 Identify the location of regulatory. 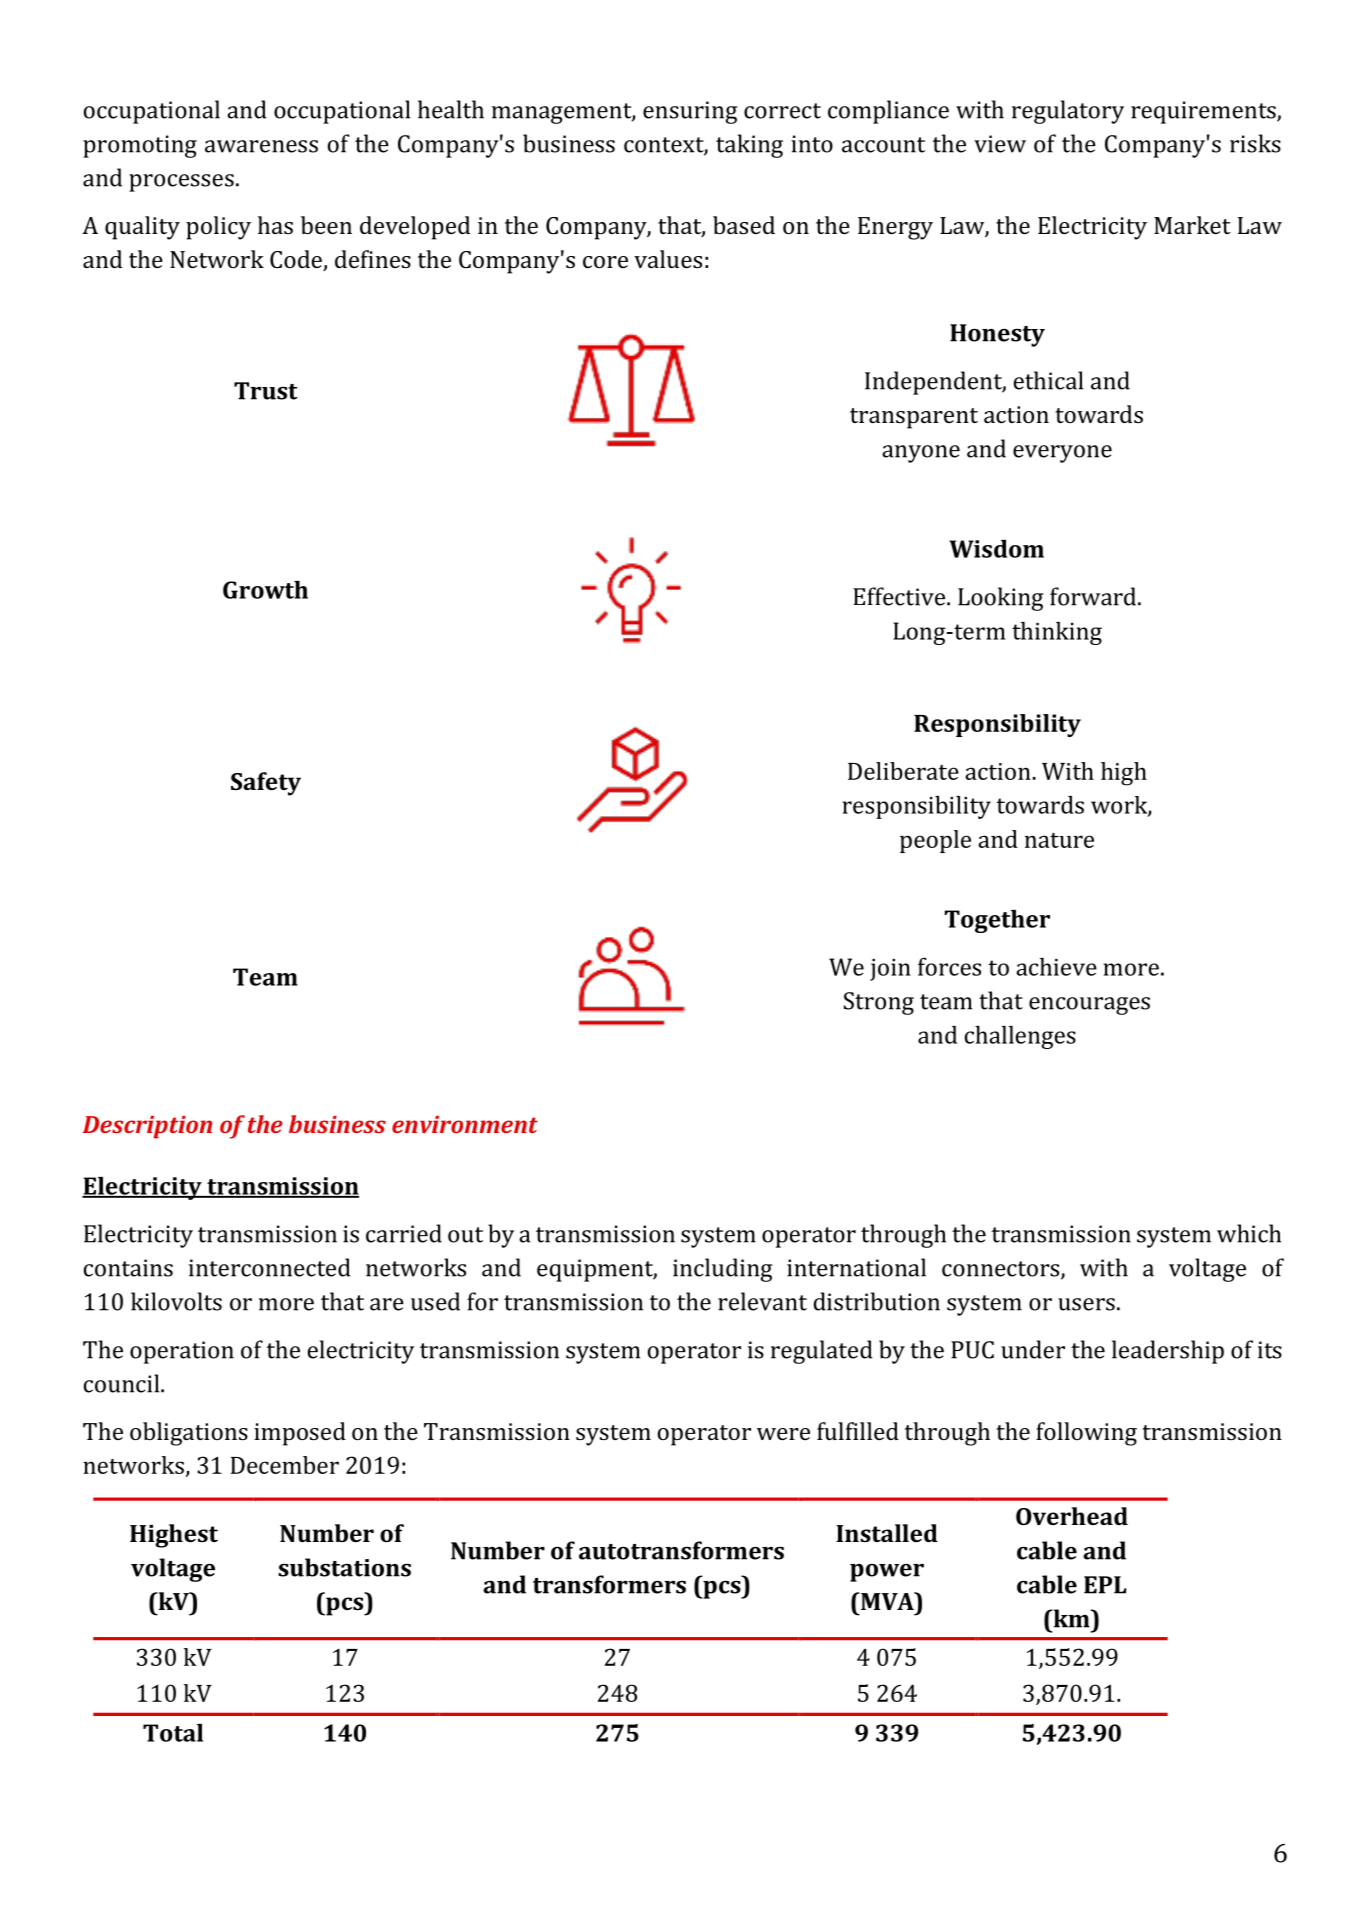
(1068, 112).
